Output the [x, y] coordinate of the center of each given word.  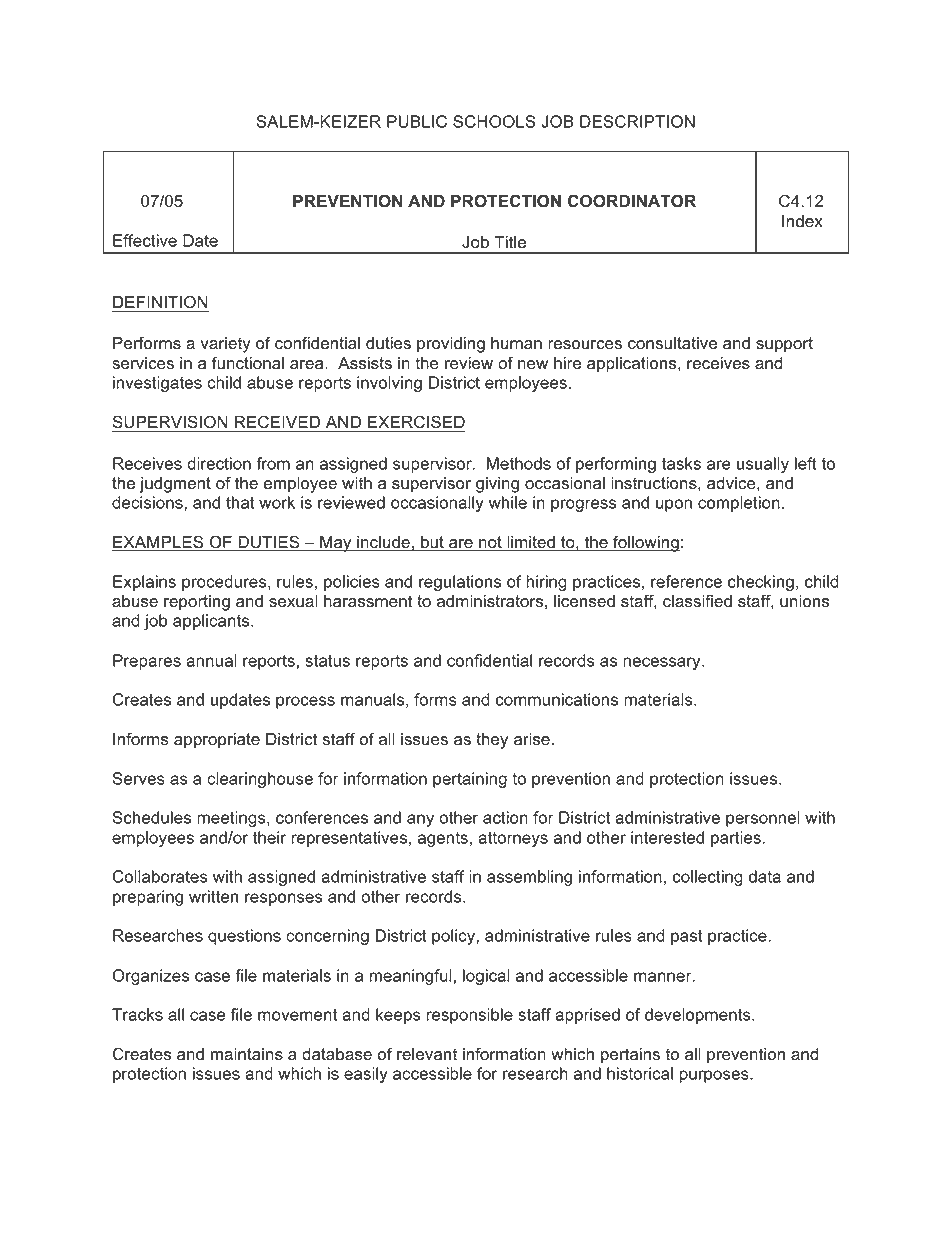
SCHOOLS [494, 121]
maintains [247, 1054]
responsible [469, 1016]
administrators [490, 601]
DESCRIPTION [637, 121]
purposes [715, 1076]
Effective [145, 240]
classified [697, 601]
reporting [197, 603]
